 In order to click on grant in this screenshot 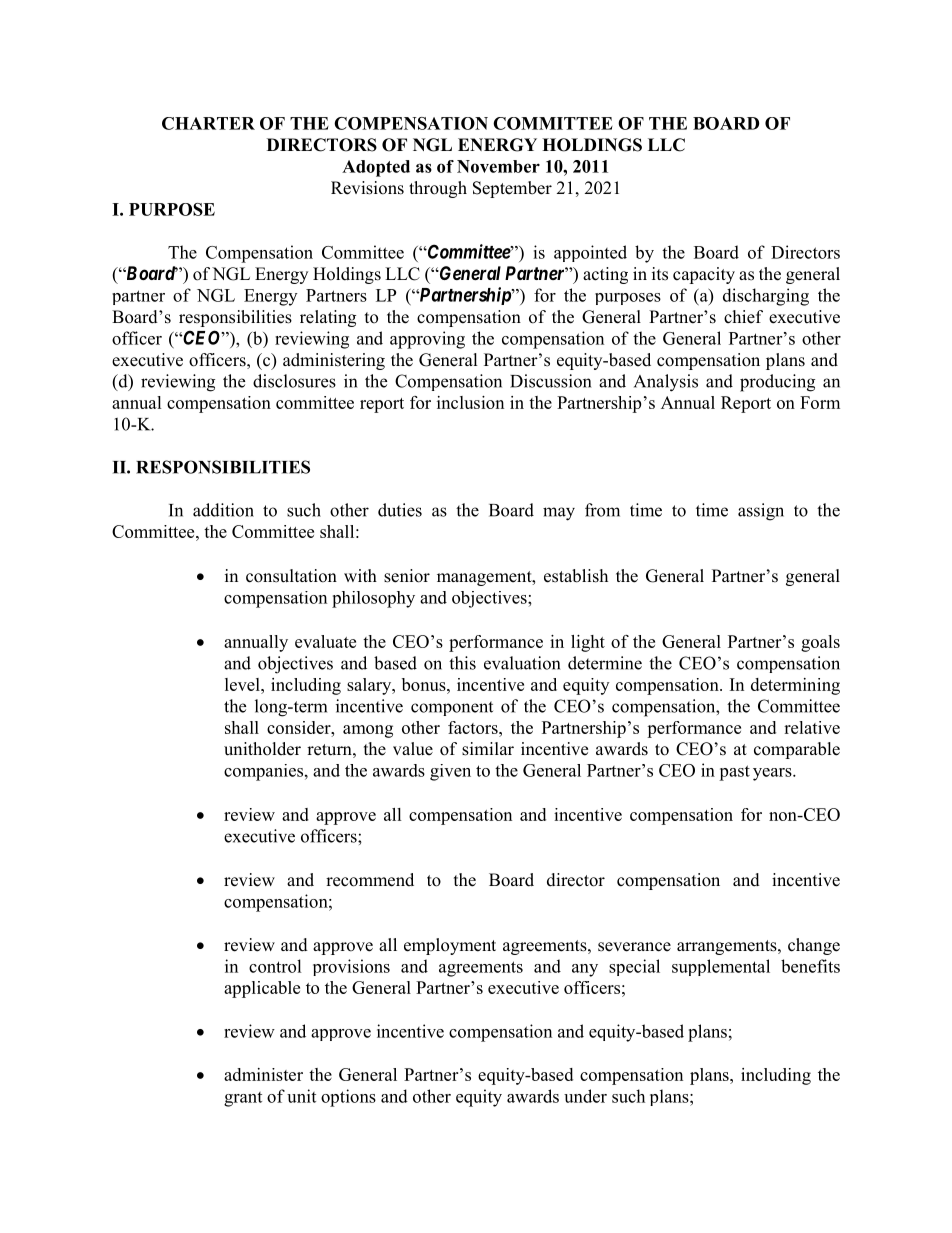, I will do `click(243, 1099)`.
